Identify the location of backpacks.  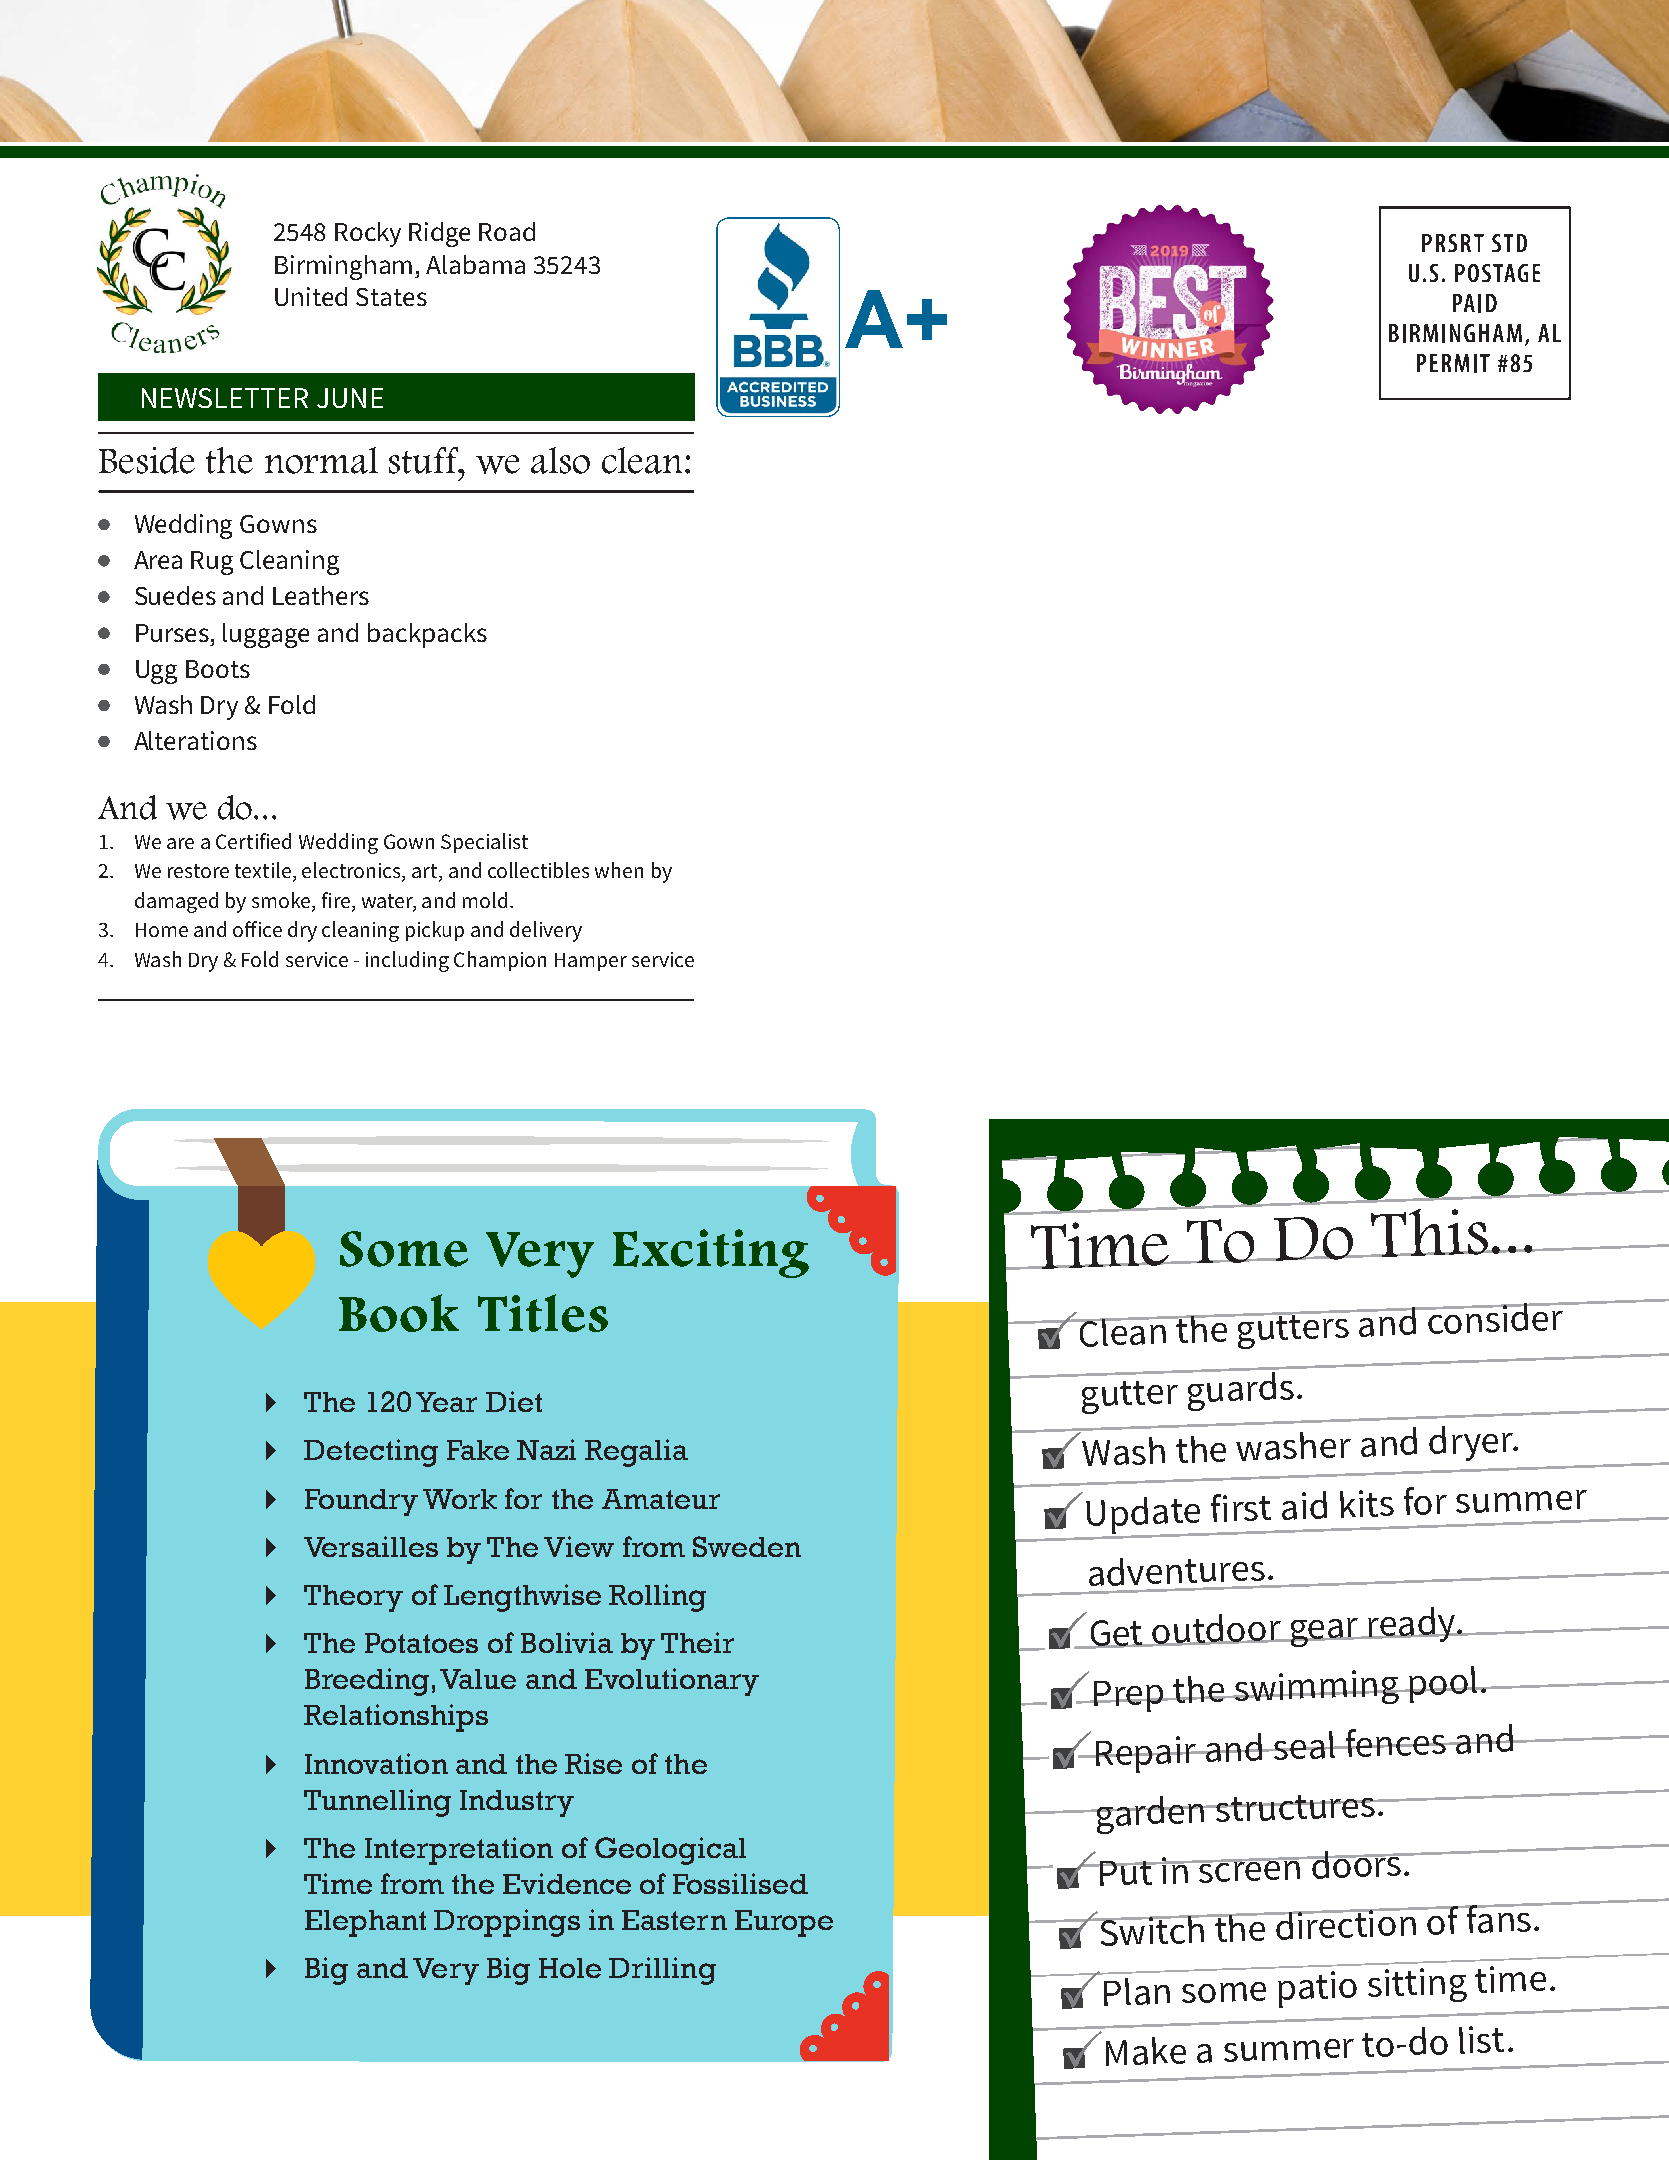
(427, 635).
